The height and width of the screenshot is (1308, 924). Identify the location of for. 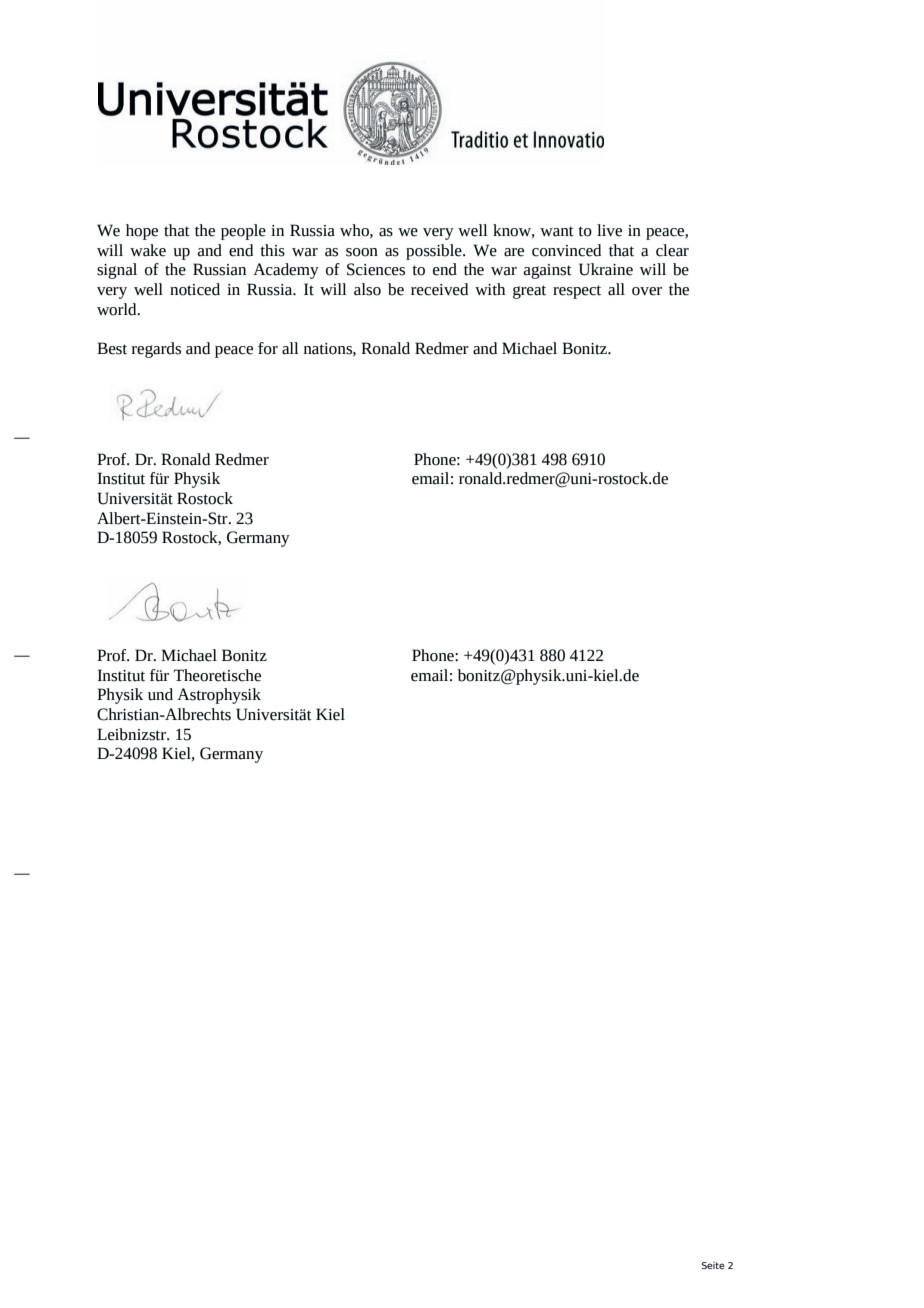
(268, 348).
